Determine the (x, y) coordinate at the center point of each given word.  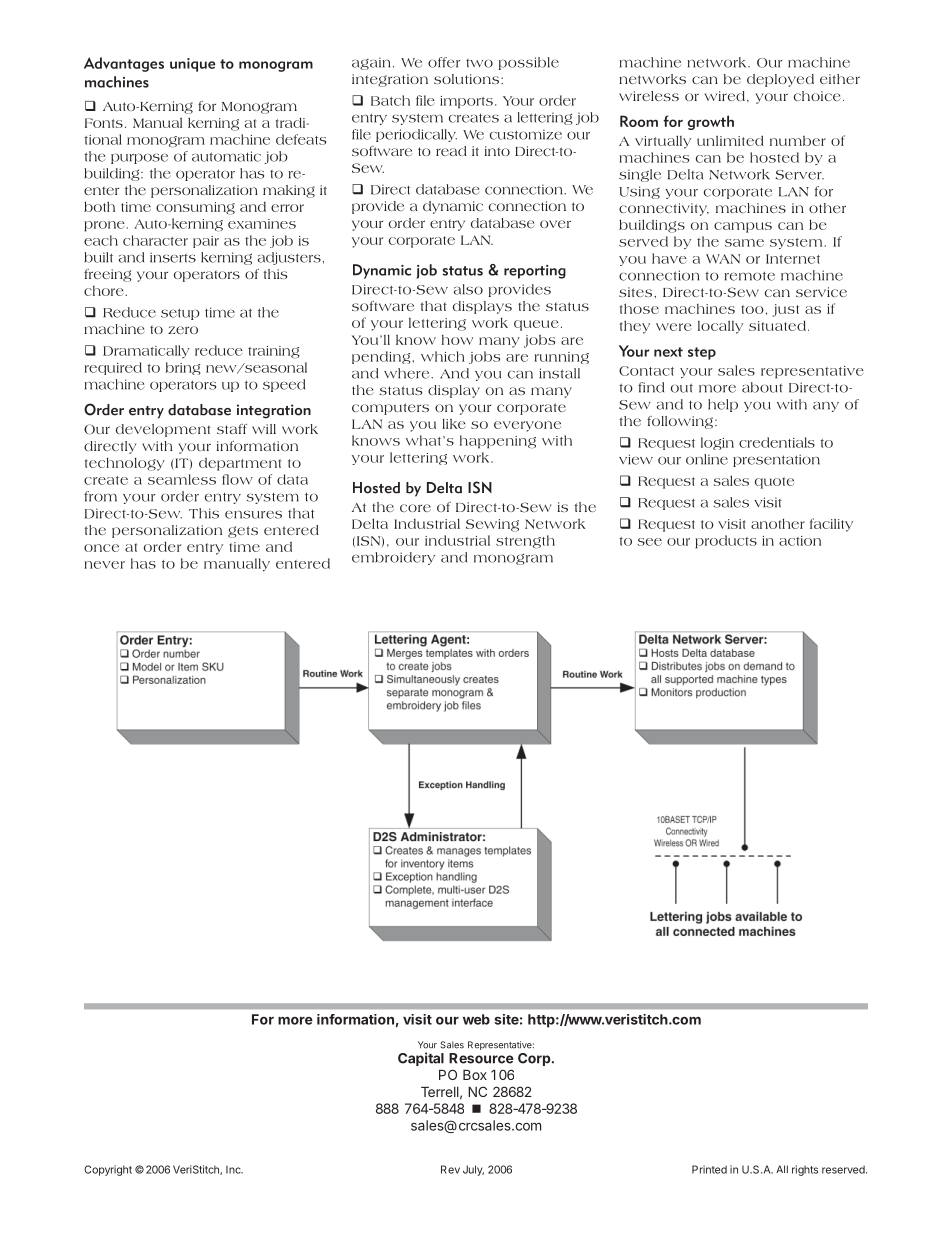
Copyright (108, 1170)
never (104, 565)
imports (466, 102)
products (726, 542)
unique (192, 65)
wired (725, 96)
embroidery (393, 558)
